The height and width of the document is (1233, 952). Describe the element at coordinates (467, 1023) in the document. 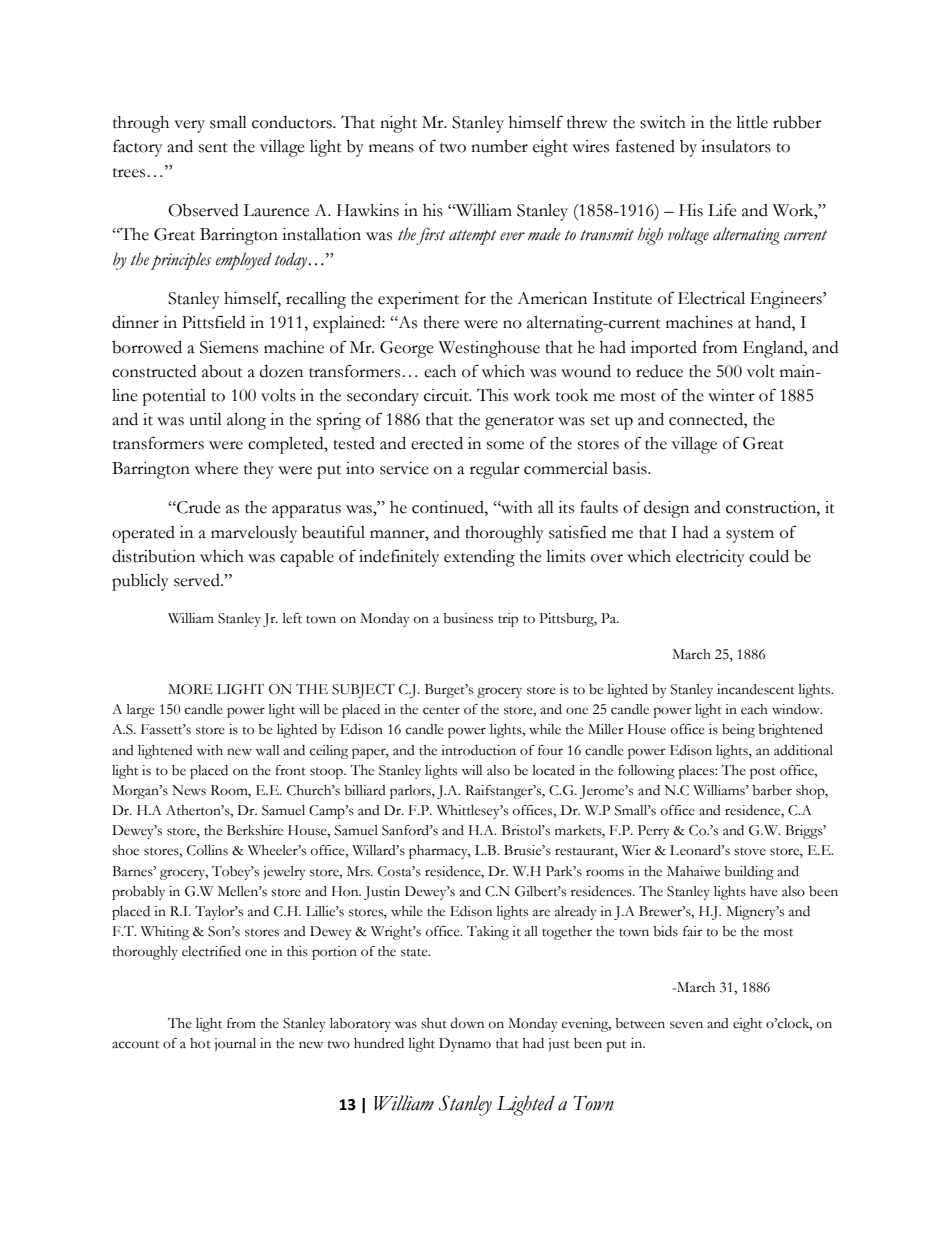

I see `down` at that location.
